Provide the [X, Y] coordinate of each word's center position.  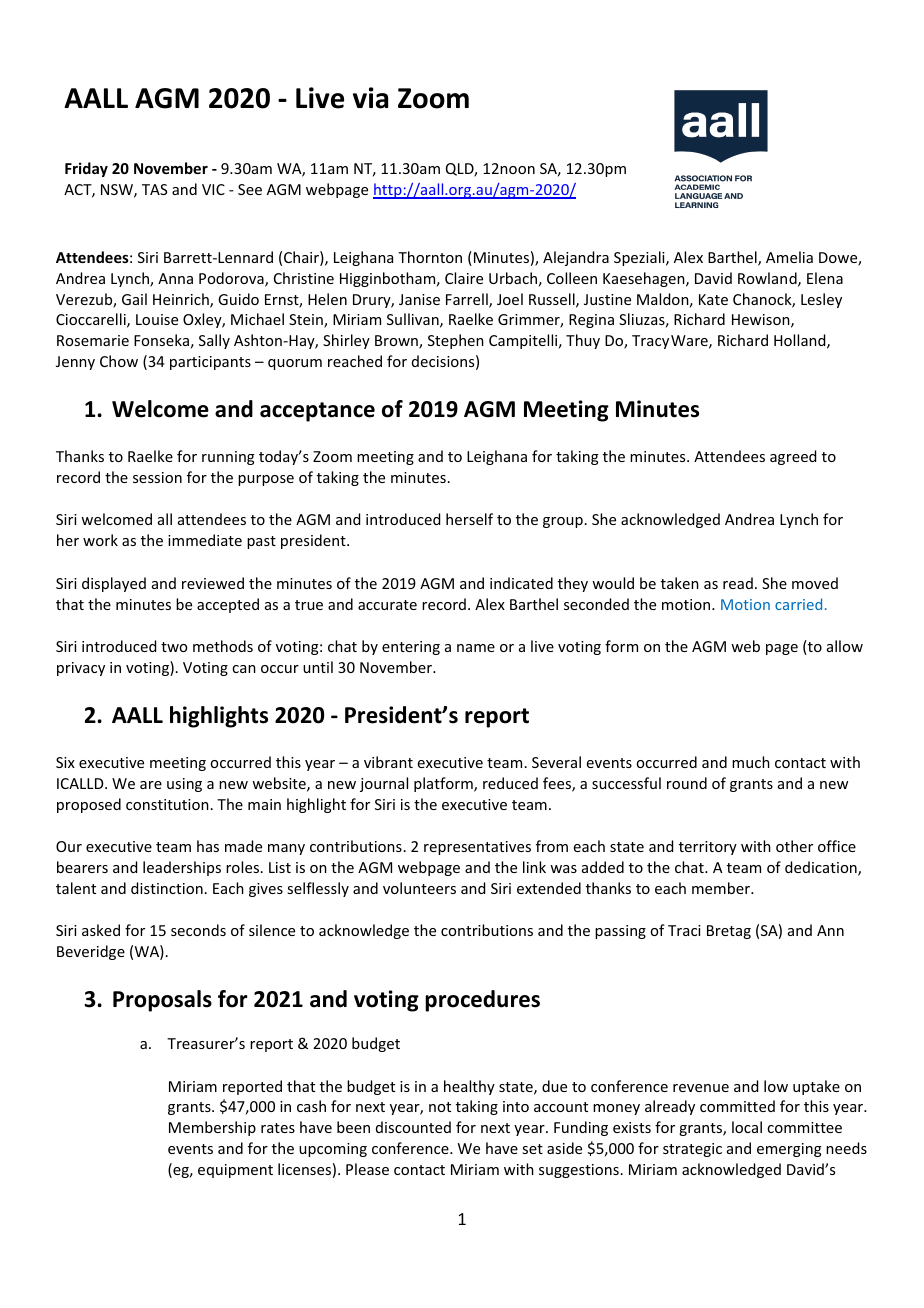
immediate [205, 540]
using [184, 785]
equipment [235, 1171]
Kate [713, 299]
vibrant [388, 762]
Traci [684, 930]
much [751, 762]
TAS [154, 189]
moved [815, 583]
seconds [198, 930]
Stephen [456, 341]
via [370, 98]
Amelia [789, 257]
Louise [157, 319]
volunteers [419, 888]
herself [469, 519]
